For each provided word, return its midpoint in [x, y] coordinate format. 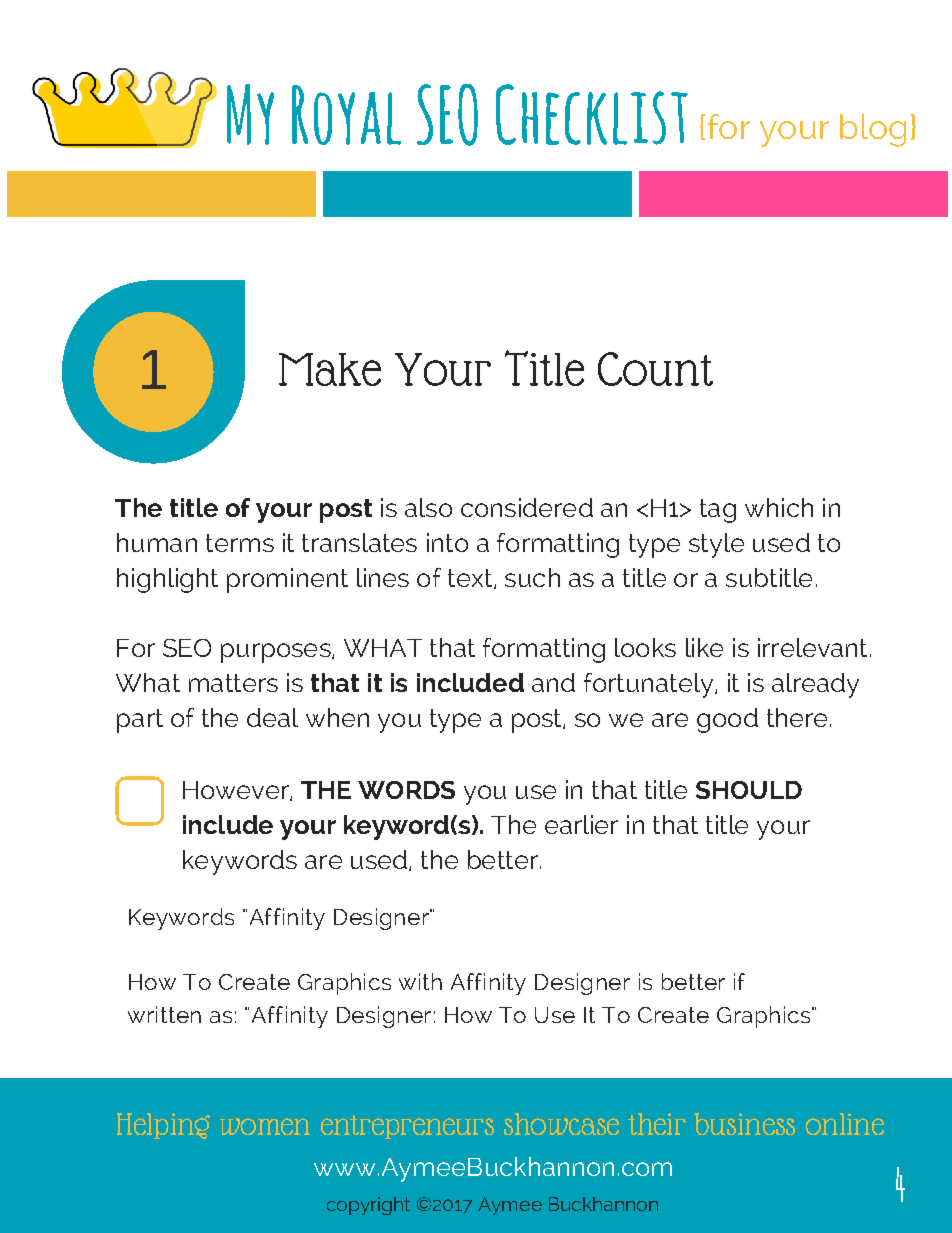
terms [240, 543]
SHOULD [749, 790]
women [265, 1126]
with [420, 981]
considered [527, 507]
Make [330, 369]
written [164, 1014]
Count [655, 369]
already [815, 685]
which [779, 507]
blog [873, 130]
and [553, 682]
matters [233, 683]
